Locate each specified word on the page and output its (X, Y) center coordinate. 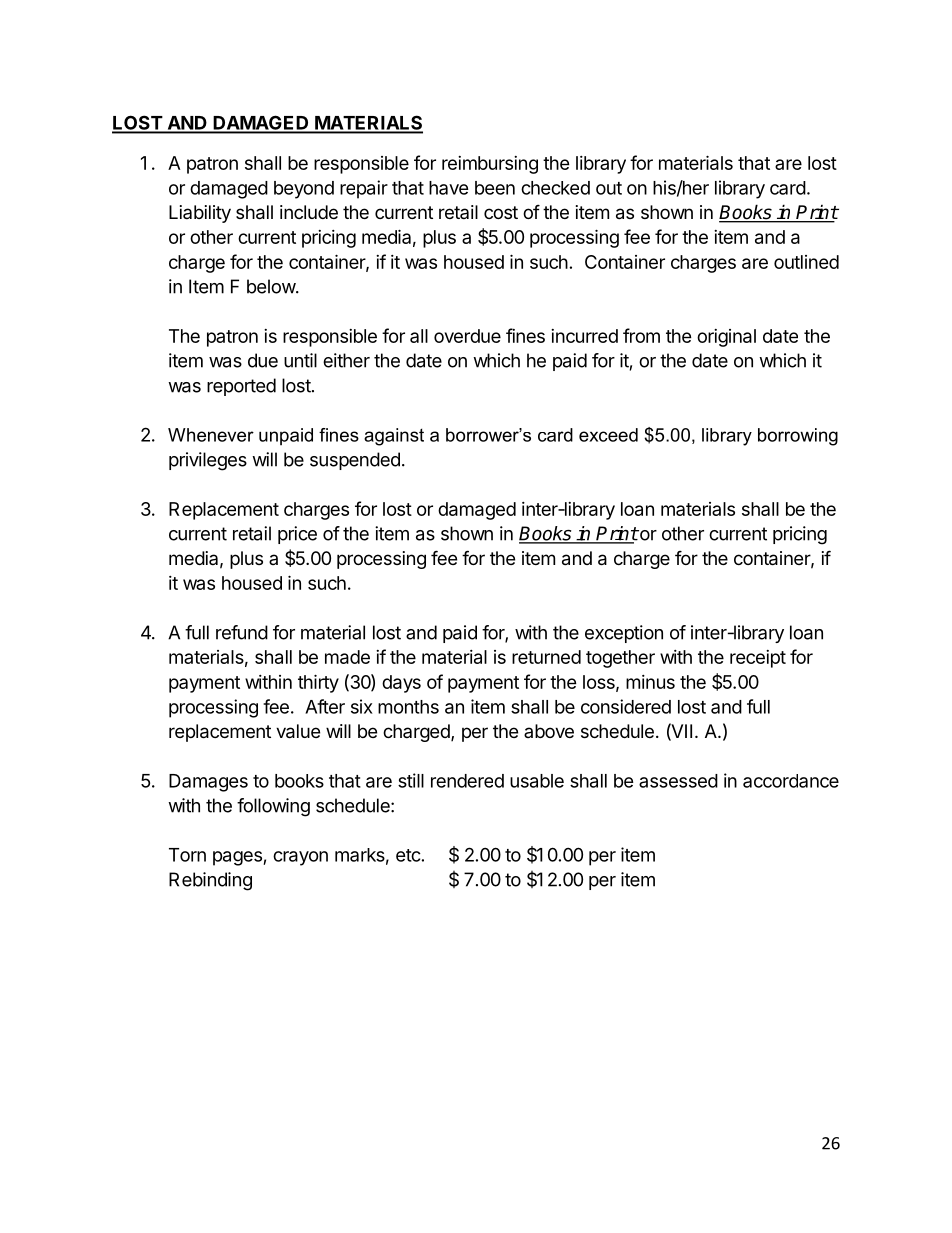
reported (241, 387)
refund (242, 632)
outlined (806, 262)
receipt (758, 659)
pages (238, 858)
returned (546, 657)
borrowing (798, 437)
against (394, 437)
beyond (304, 190)
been (495, 188)
